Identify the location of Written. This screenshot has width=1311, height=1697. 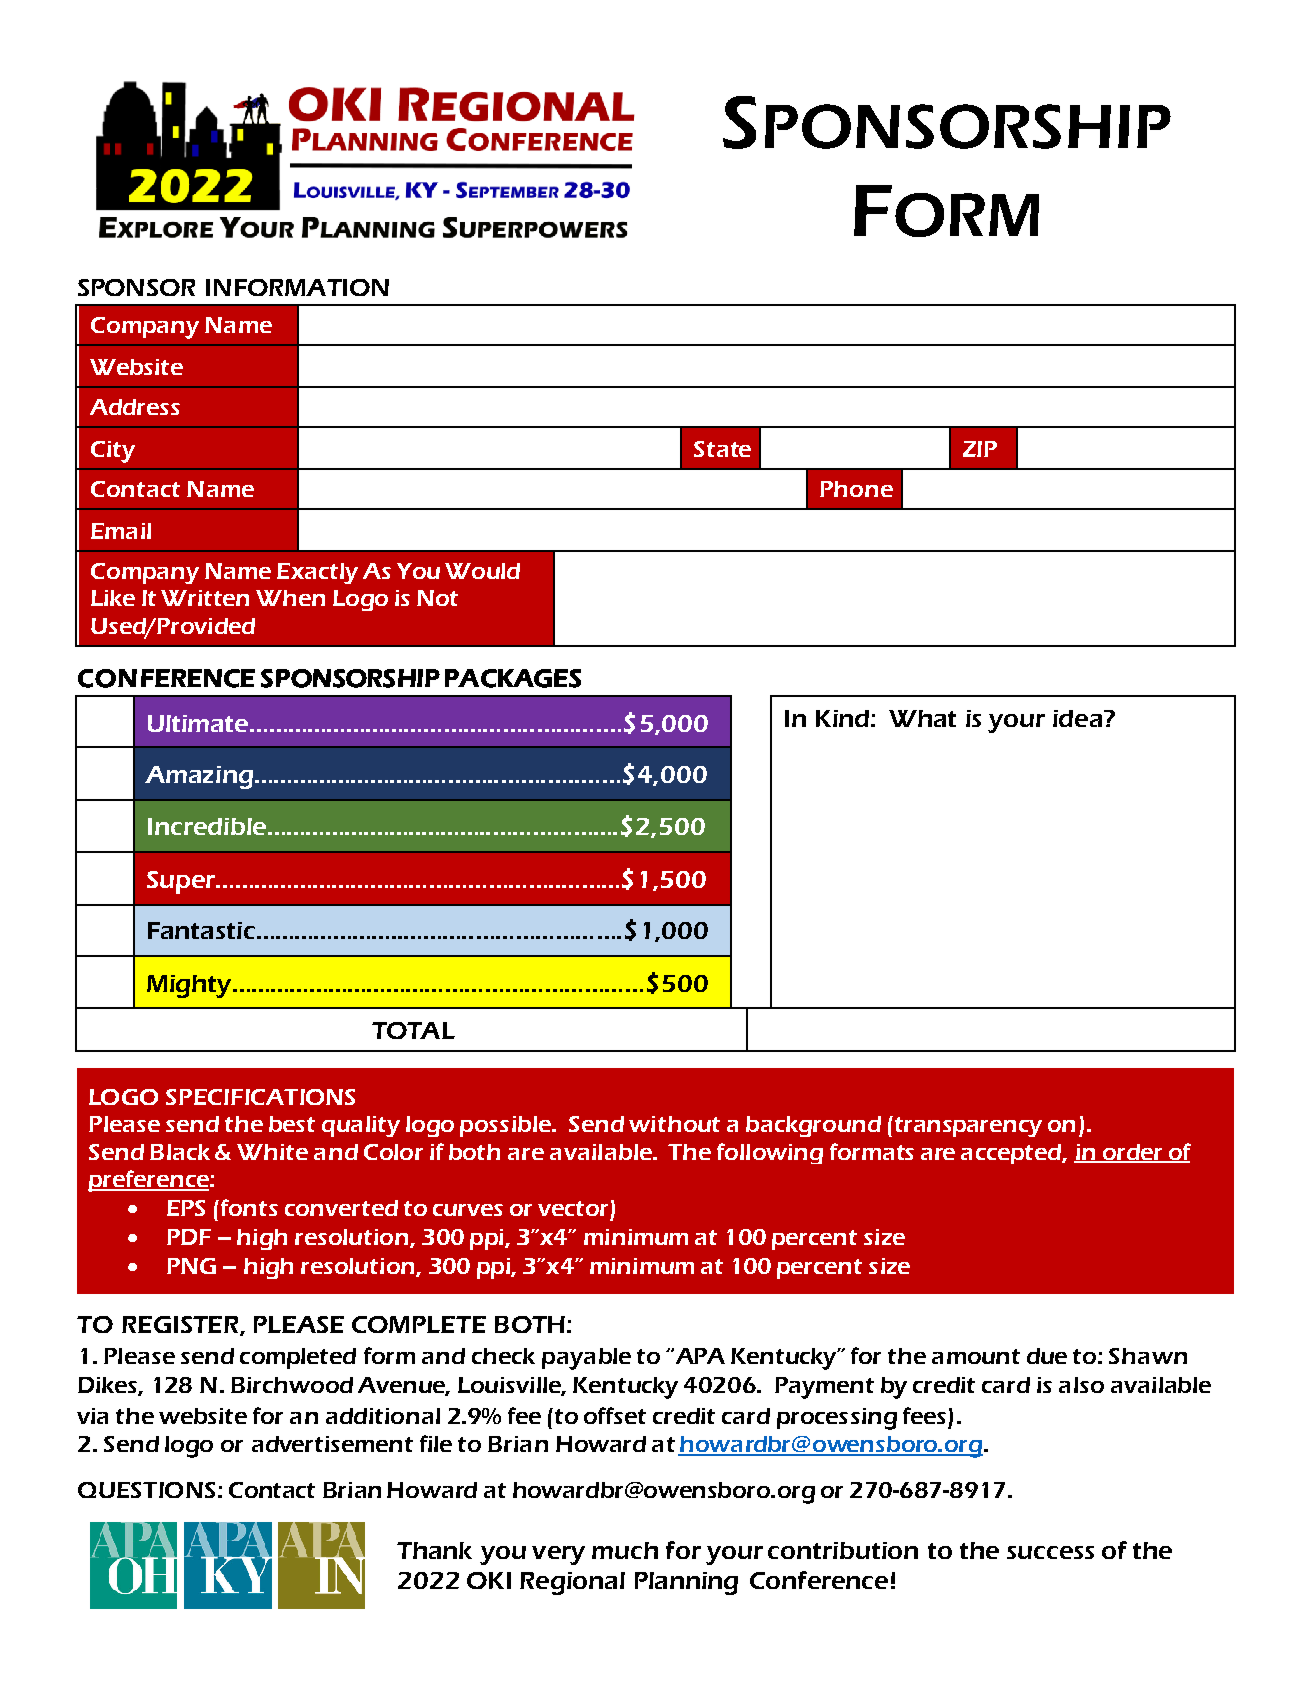
(205, 598).
